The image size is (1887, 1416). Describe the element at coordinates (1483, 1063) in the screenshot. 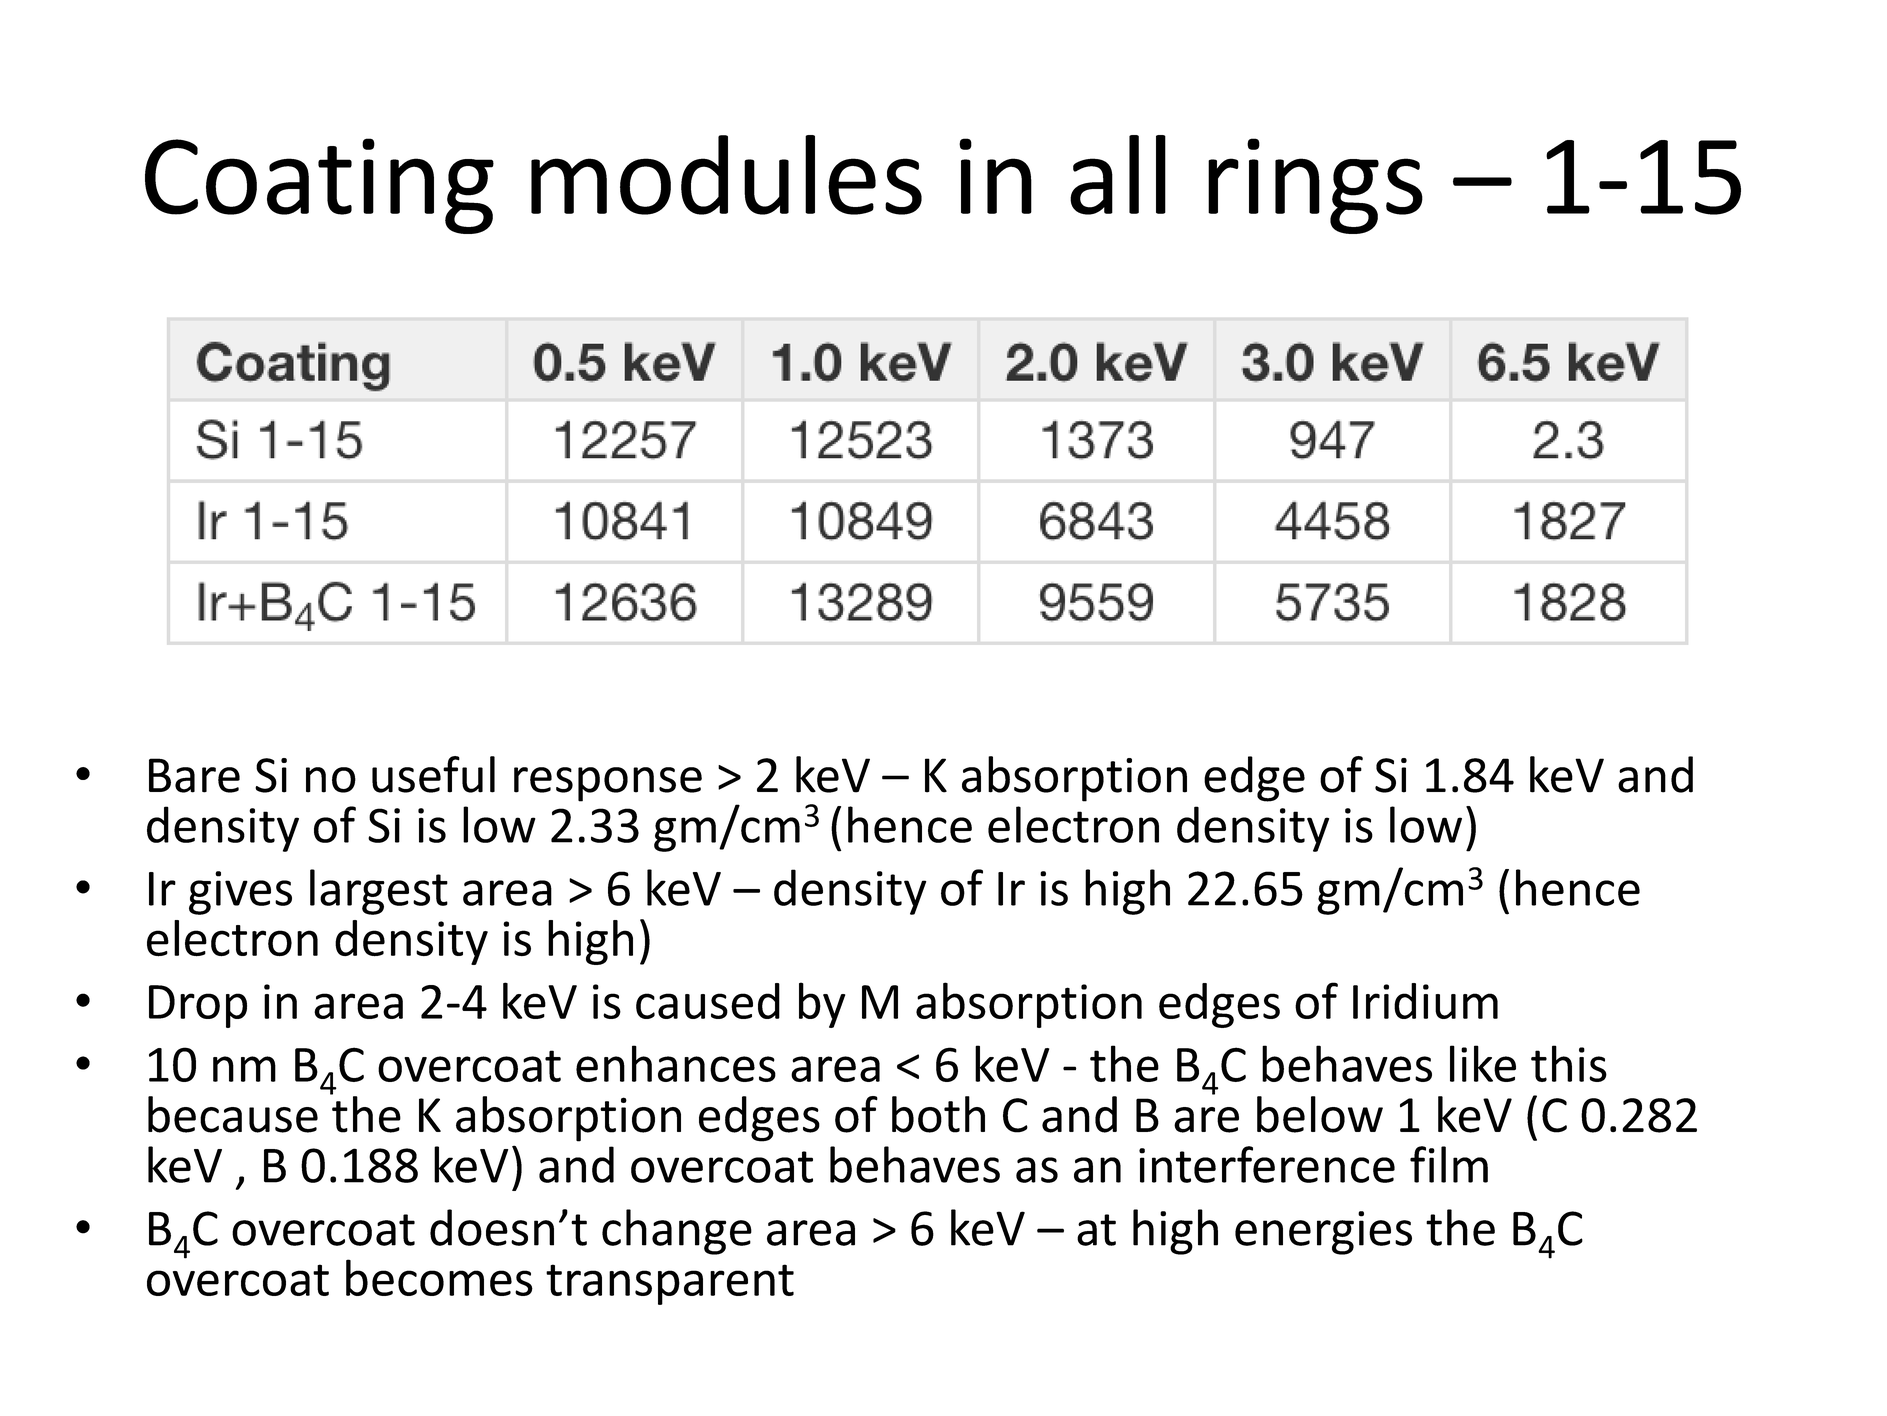

I see `like` at that location.
